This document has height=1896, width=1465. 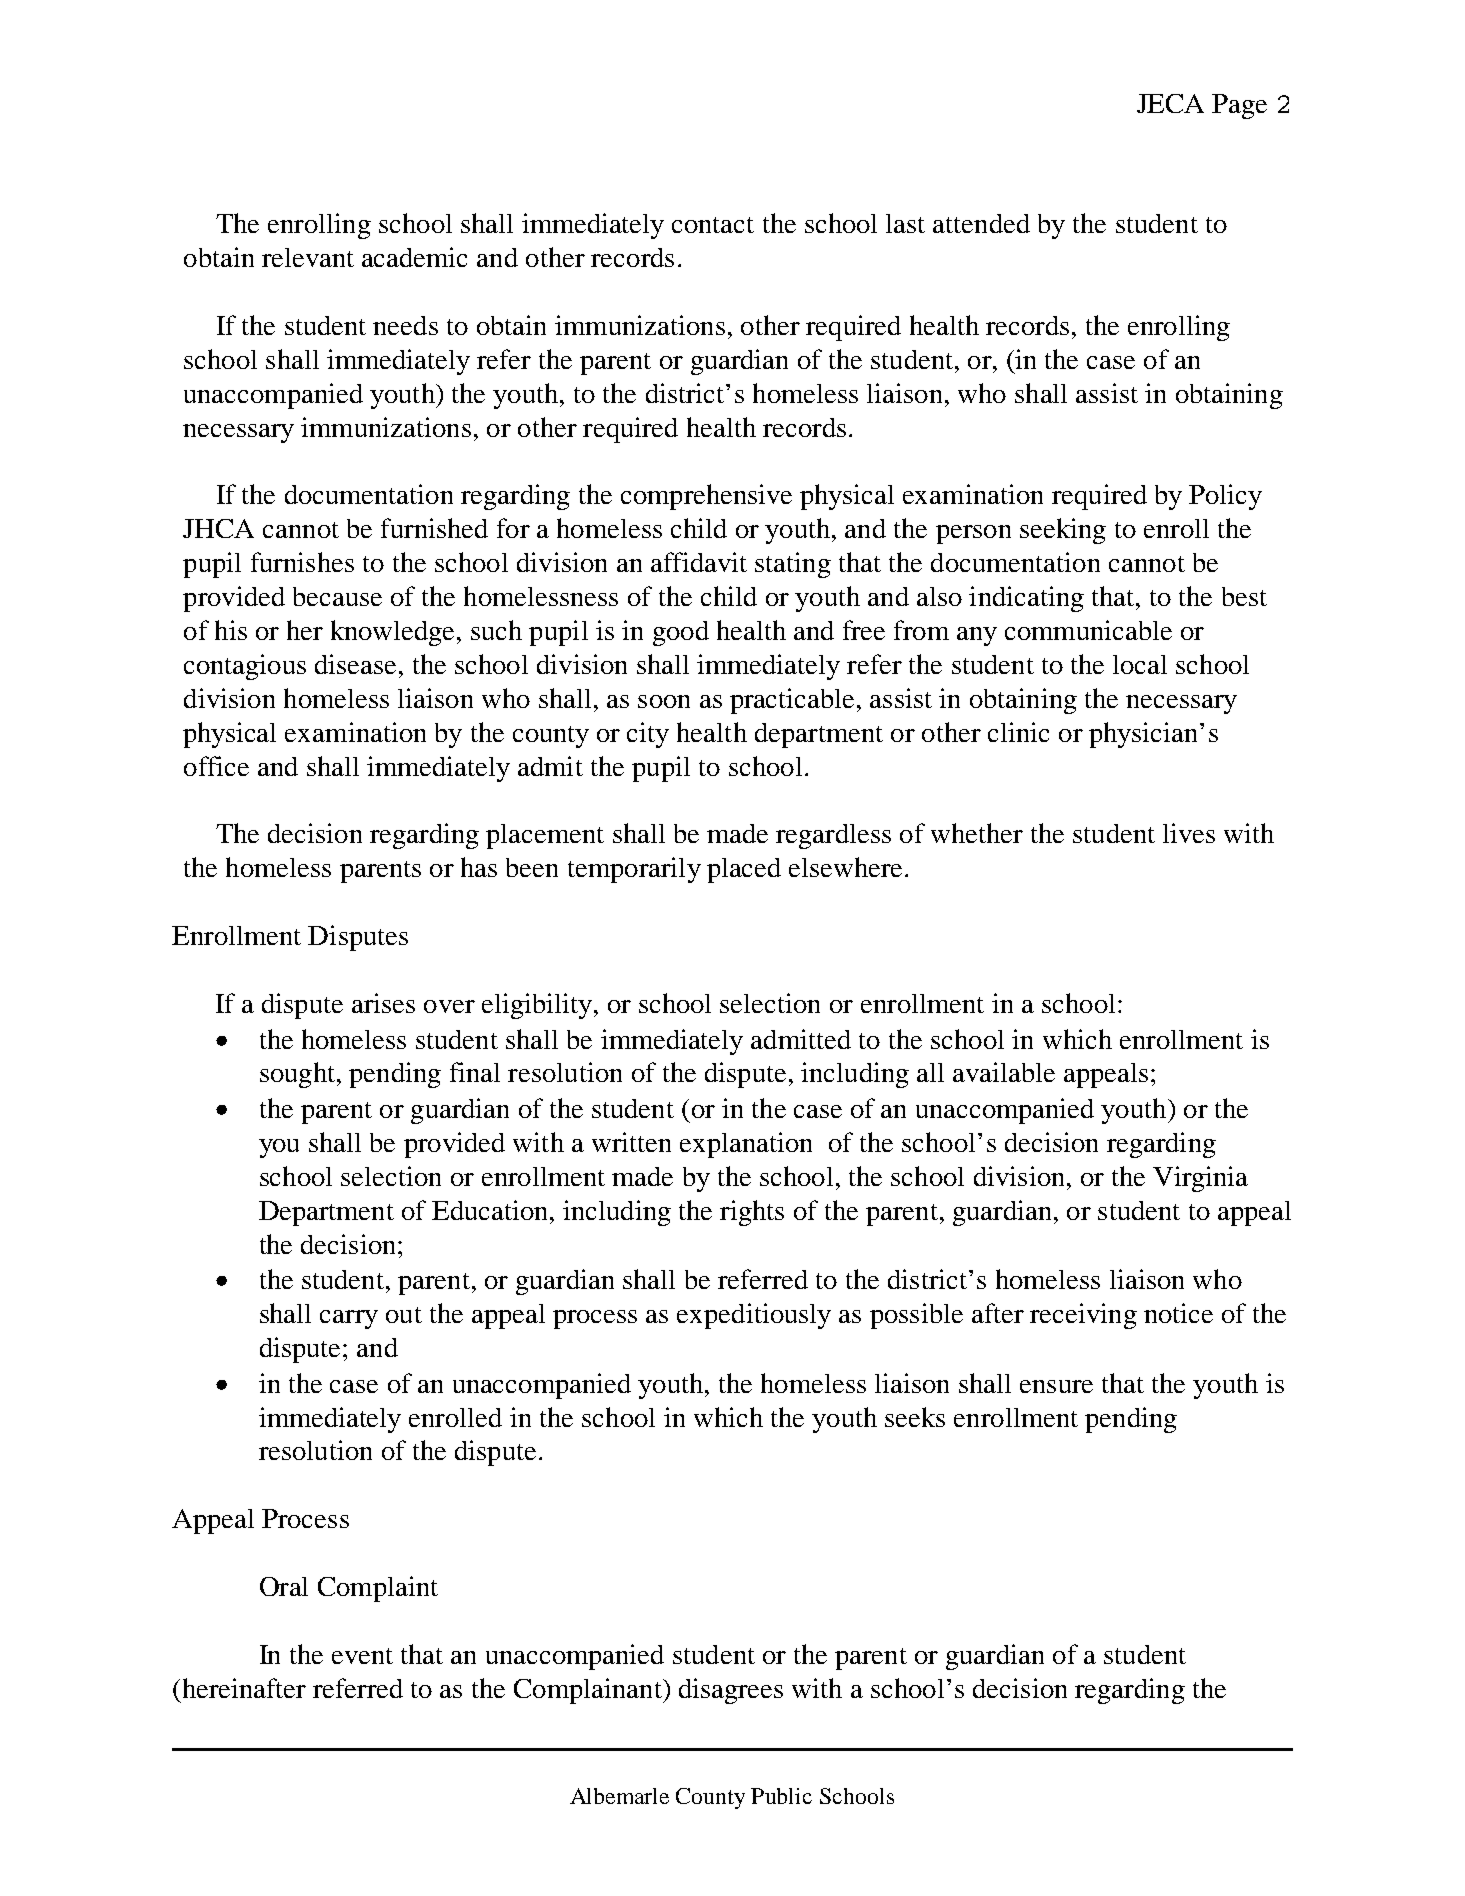 I want to click on seeking, so click(x=1063, y=531).
